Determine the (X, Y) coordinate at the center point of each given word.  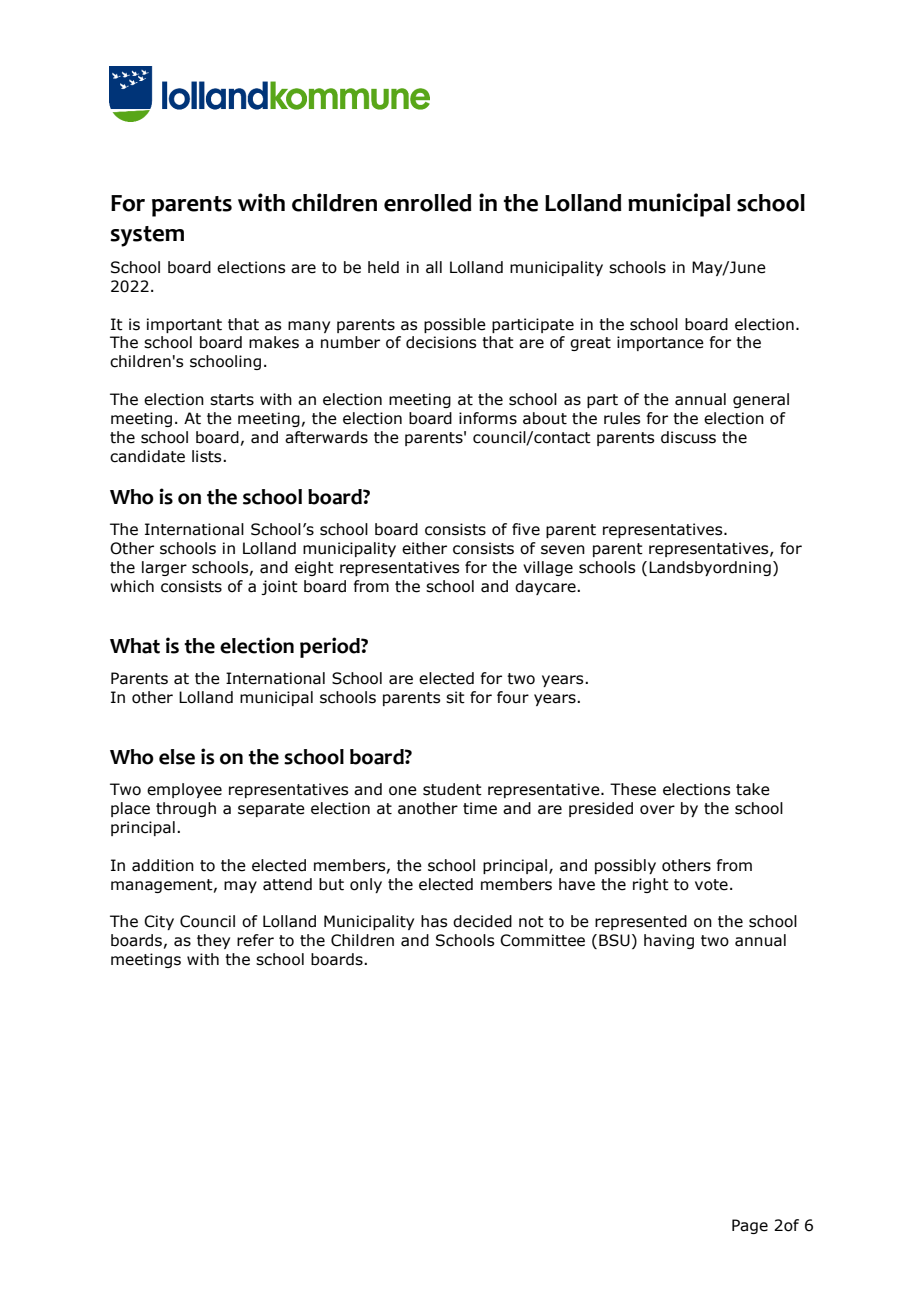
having (669, 941)
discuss (688, 437)
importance (660, 343)
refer (255, 940)
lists (208, 456)
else (177, 757)
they (213, 941)
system (147, 236)
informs (488, 418)
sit (455, 697)
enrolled (427, 203)
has (434, 921)
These (633, 789)
